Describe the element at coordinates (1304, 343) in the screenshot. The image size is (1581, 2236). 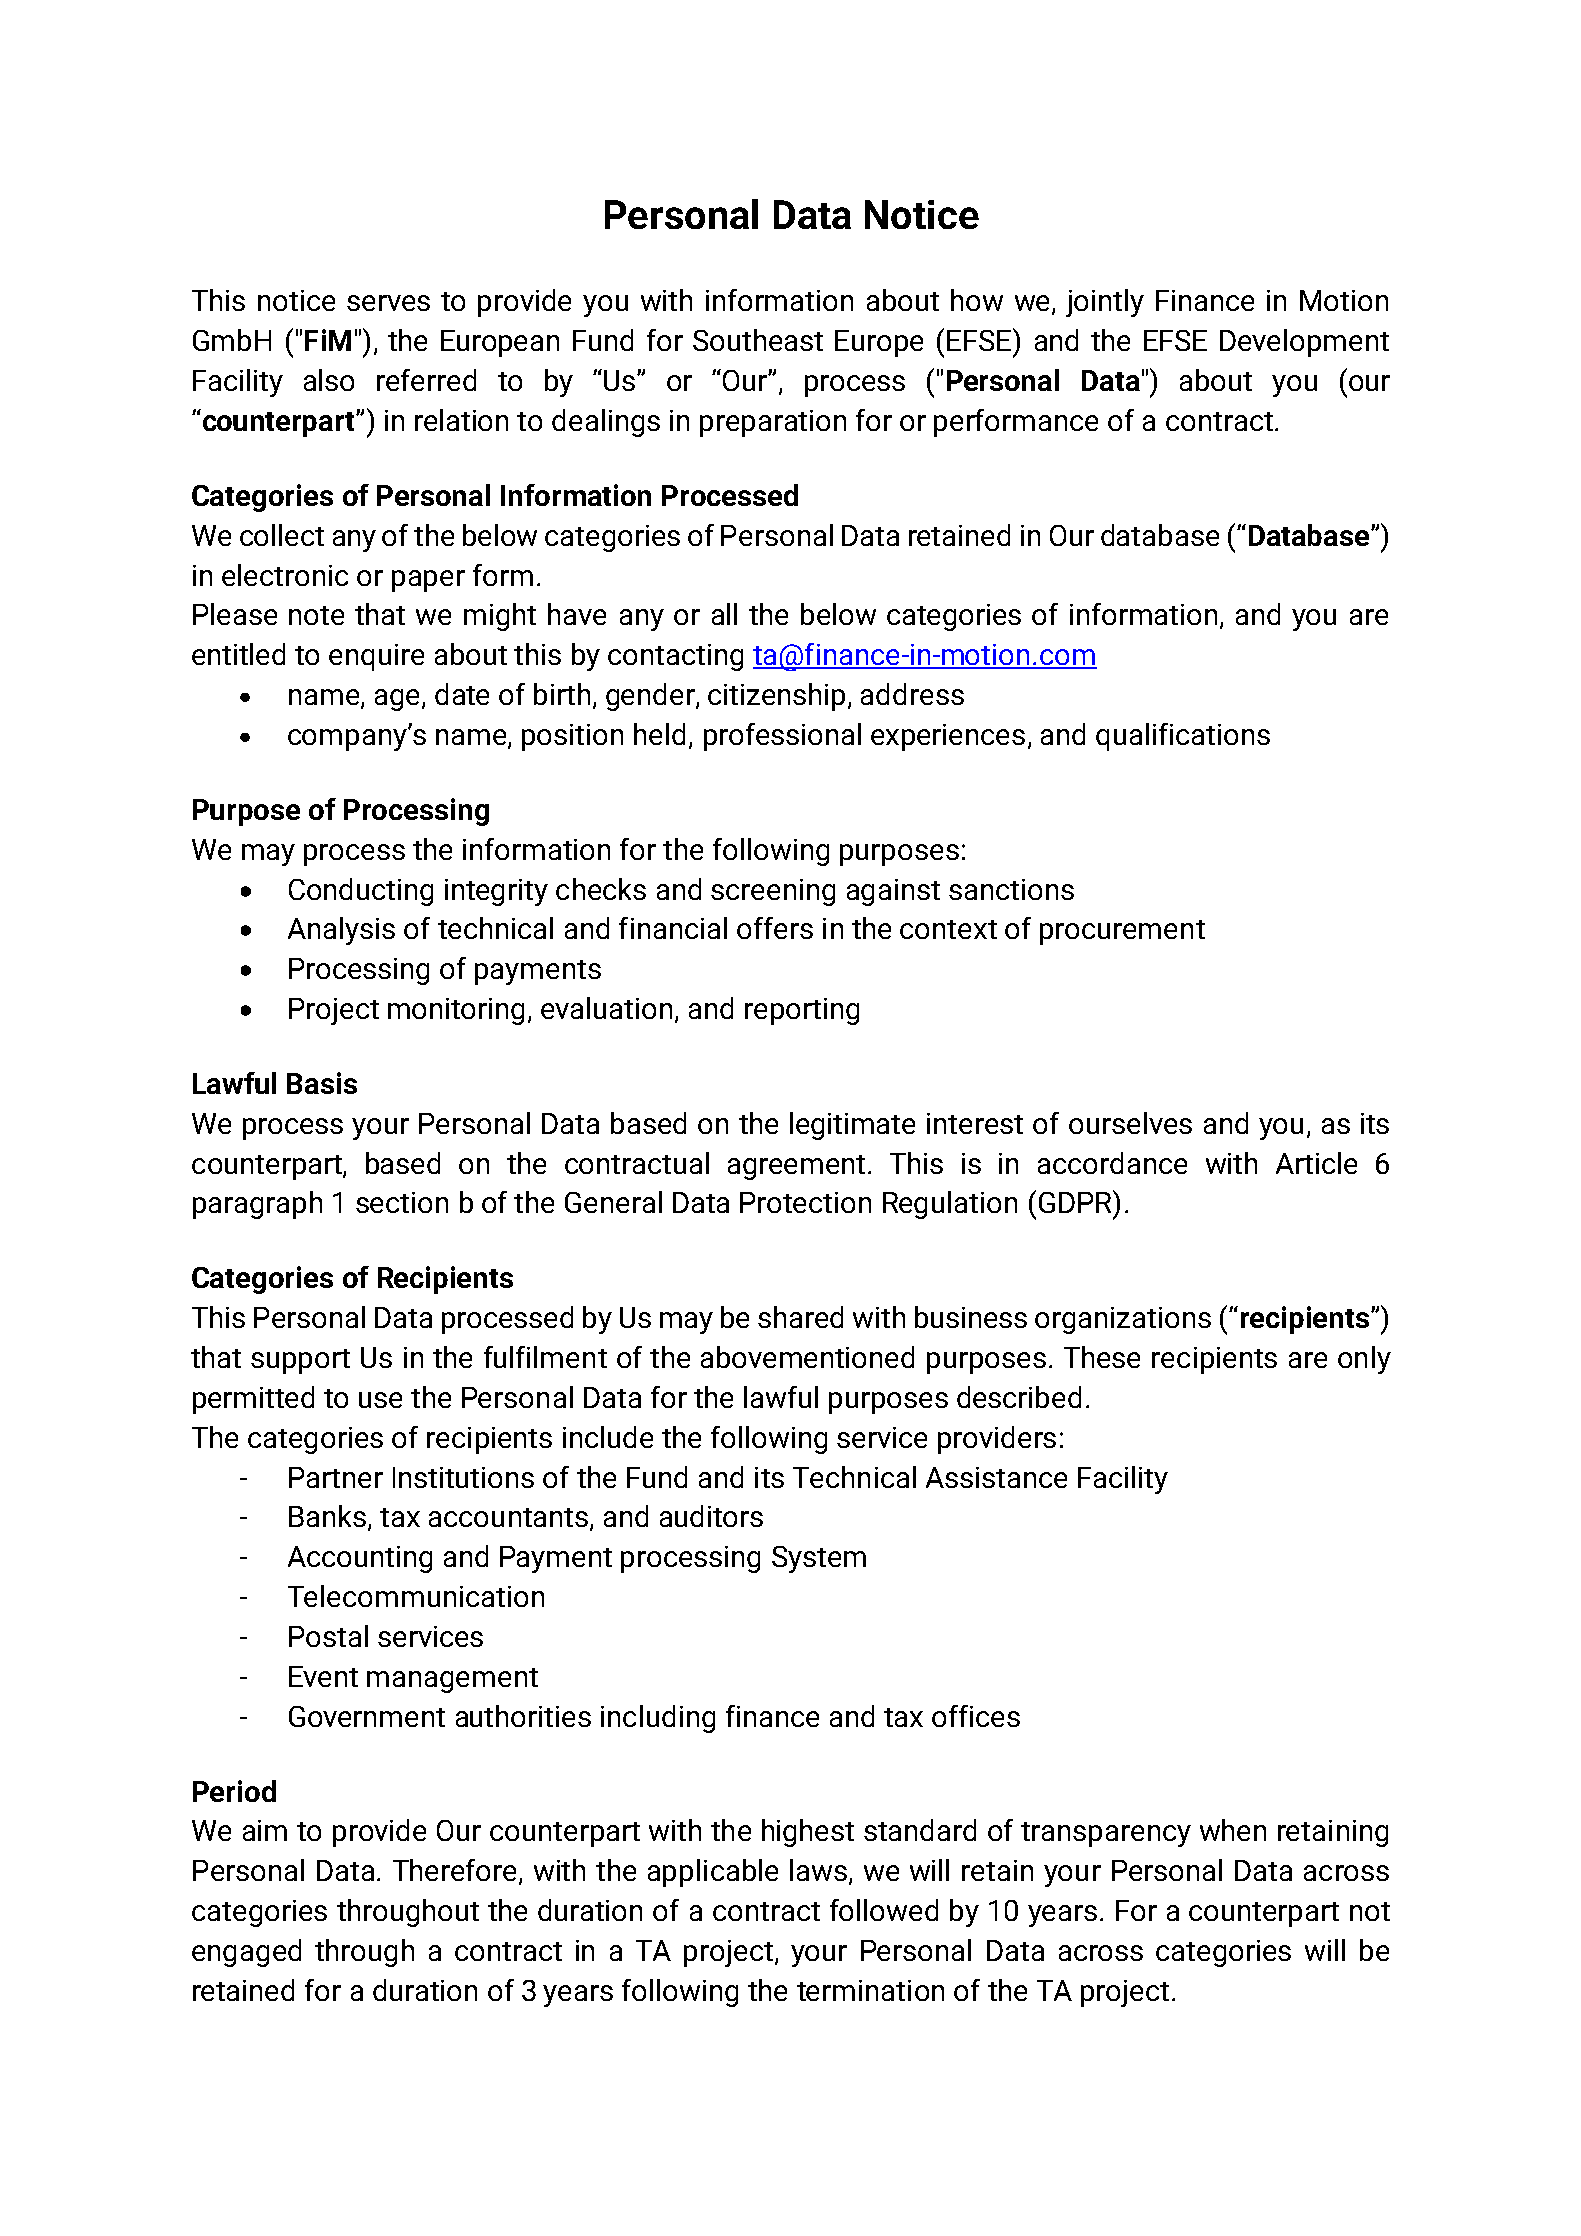
I see `Development` at that location.
